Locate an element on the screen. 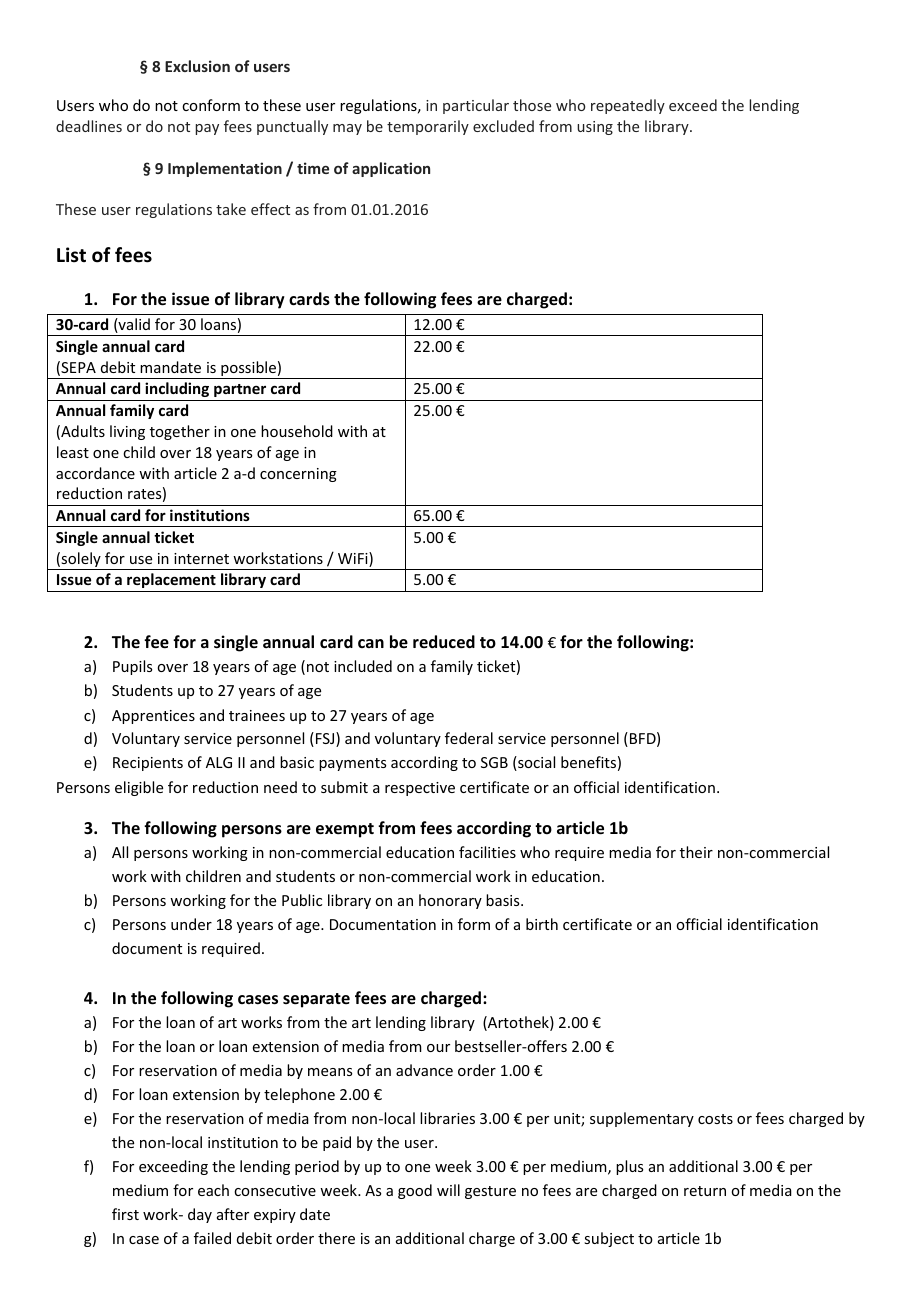  household is located at coordinates (297, 431).
